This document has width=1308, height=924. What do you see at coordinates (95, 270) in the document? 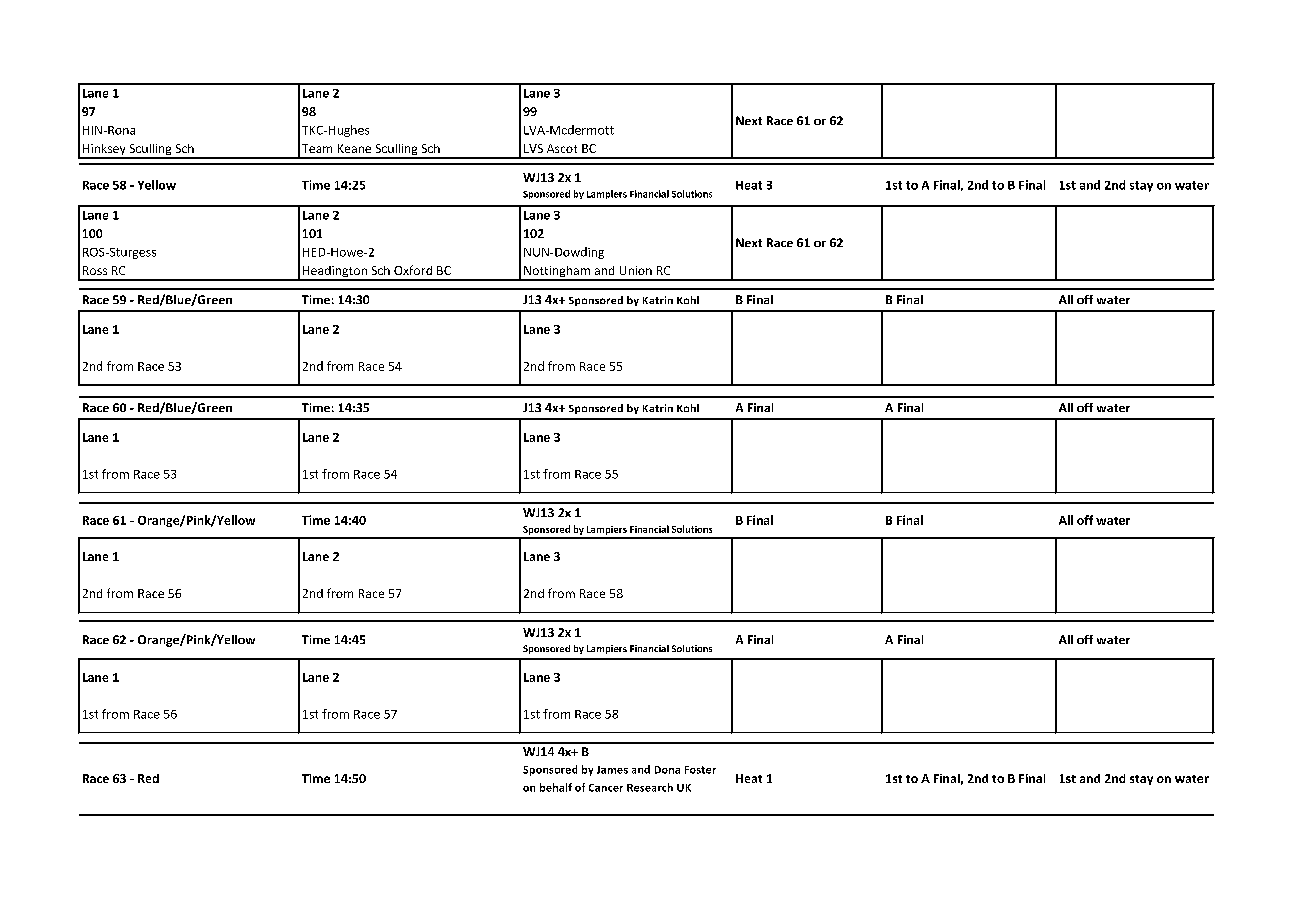
I see `Ross` at bounding box center [95, 270].
